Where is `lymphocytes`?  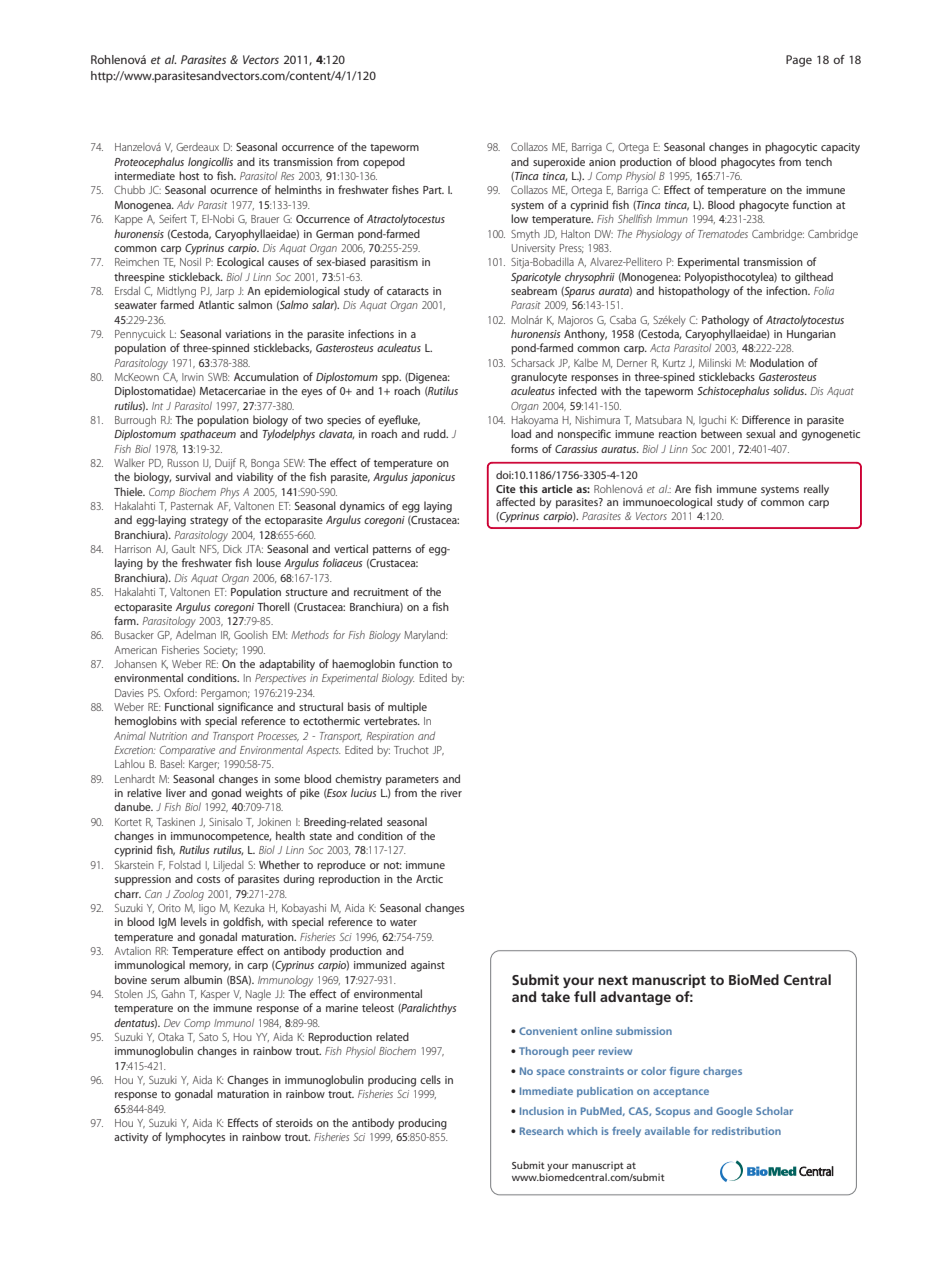
lymphocytes is located at coordinates (195, 1138).
